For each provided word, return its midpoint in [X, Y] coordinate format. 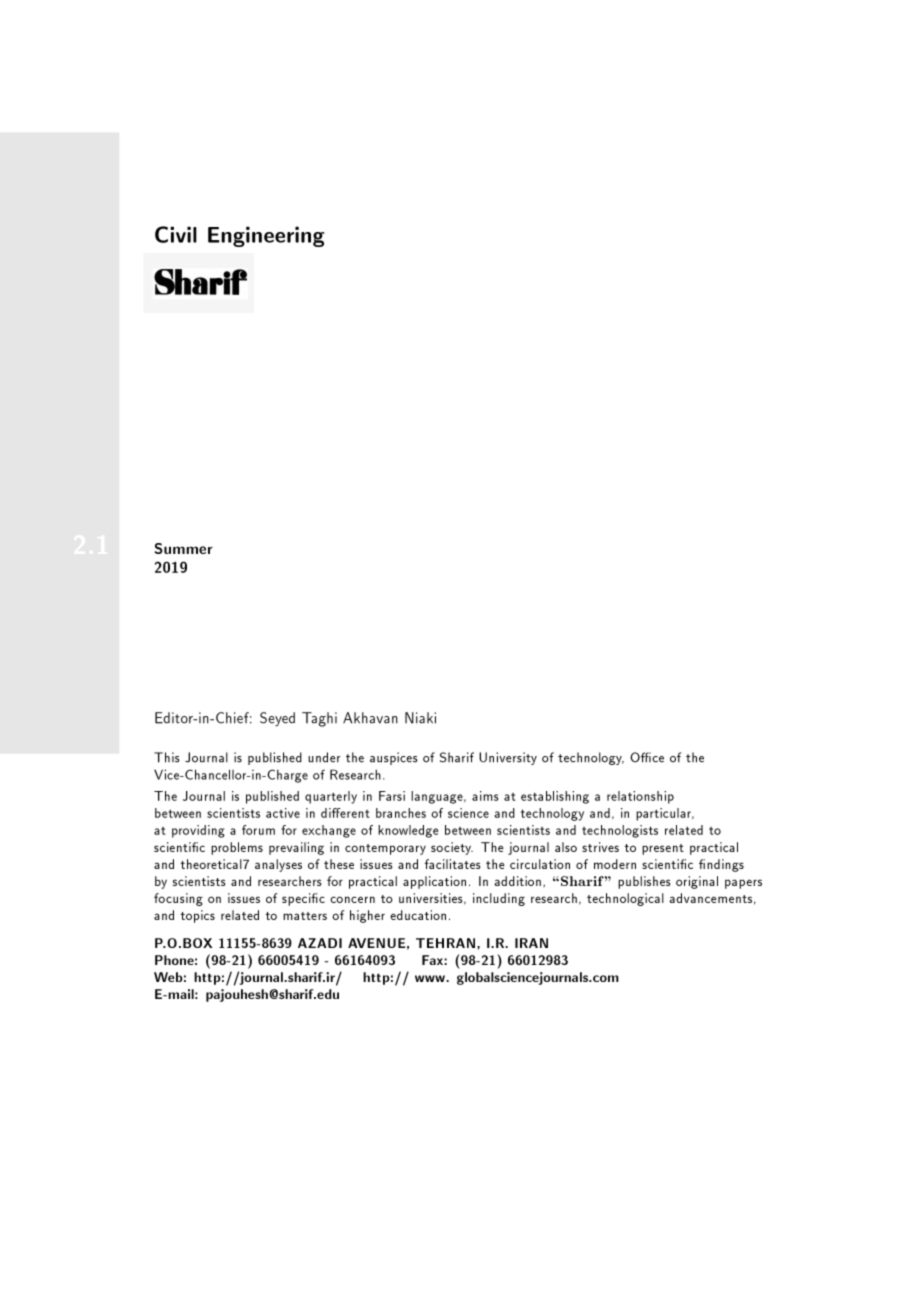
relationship [640, 797]
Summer [183, 548]
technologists [620, 831]
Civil [176, 234]
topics [197, 916]
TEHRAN [447, 943]
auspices [394, 758]
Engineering [266, 236]
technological [625, 899]
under [324, 757]
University [508, 758]
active [283, 813]
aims [485, 796]
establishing [555, 797]
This [167, 757]
